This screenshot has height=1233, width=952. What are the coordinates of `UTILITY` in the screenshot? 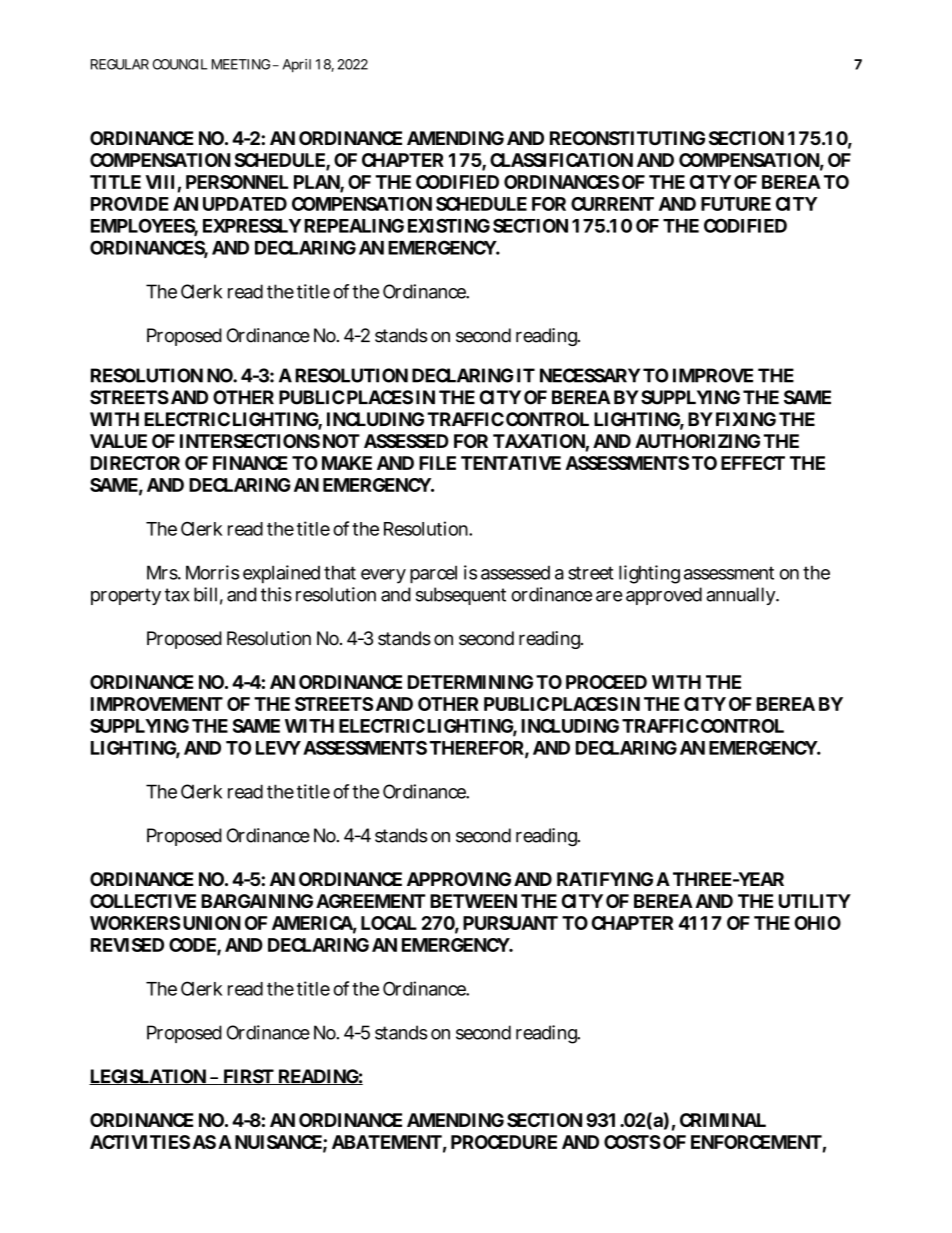 It's located at (815, 901).
